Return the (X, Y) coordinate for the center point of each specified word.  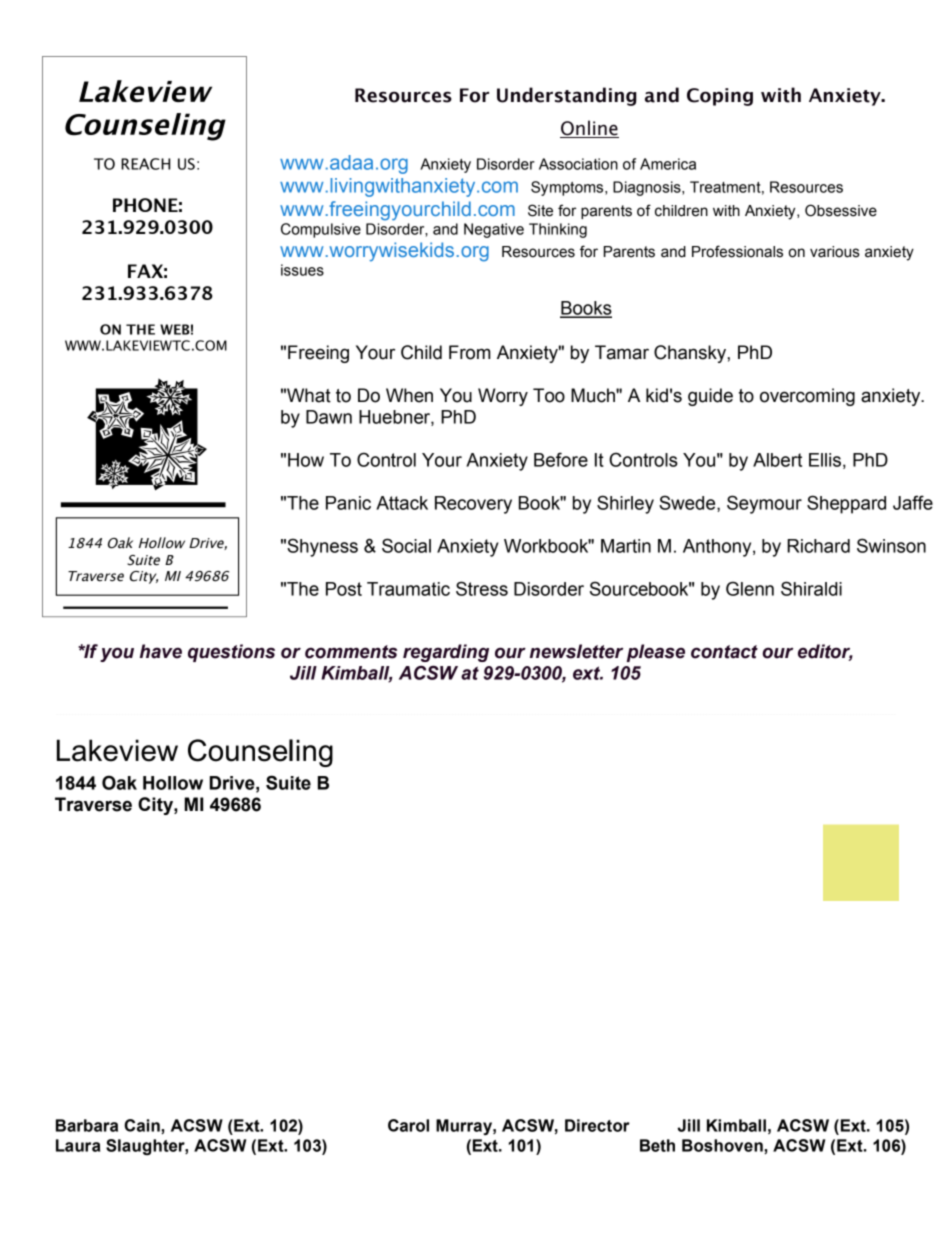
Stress (482, 588)
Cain (143, 1126)
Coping (720, 97)
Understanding (567, 96)
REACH (145, 164)
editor (825, 652)
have (161, 651)
